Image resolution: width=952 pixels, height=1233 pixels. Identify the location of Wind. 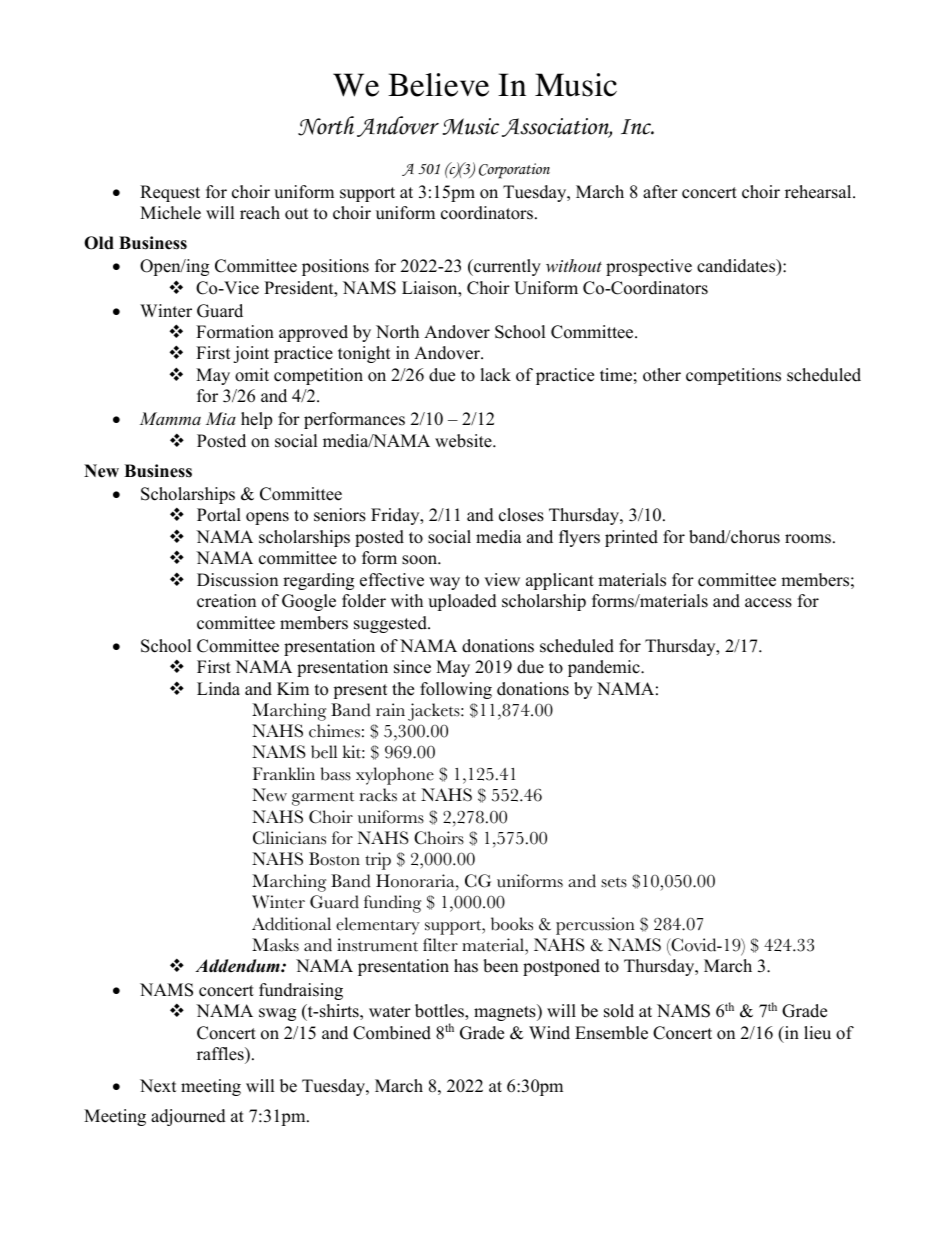
(549, 1033).
